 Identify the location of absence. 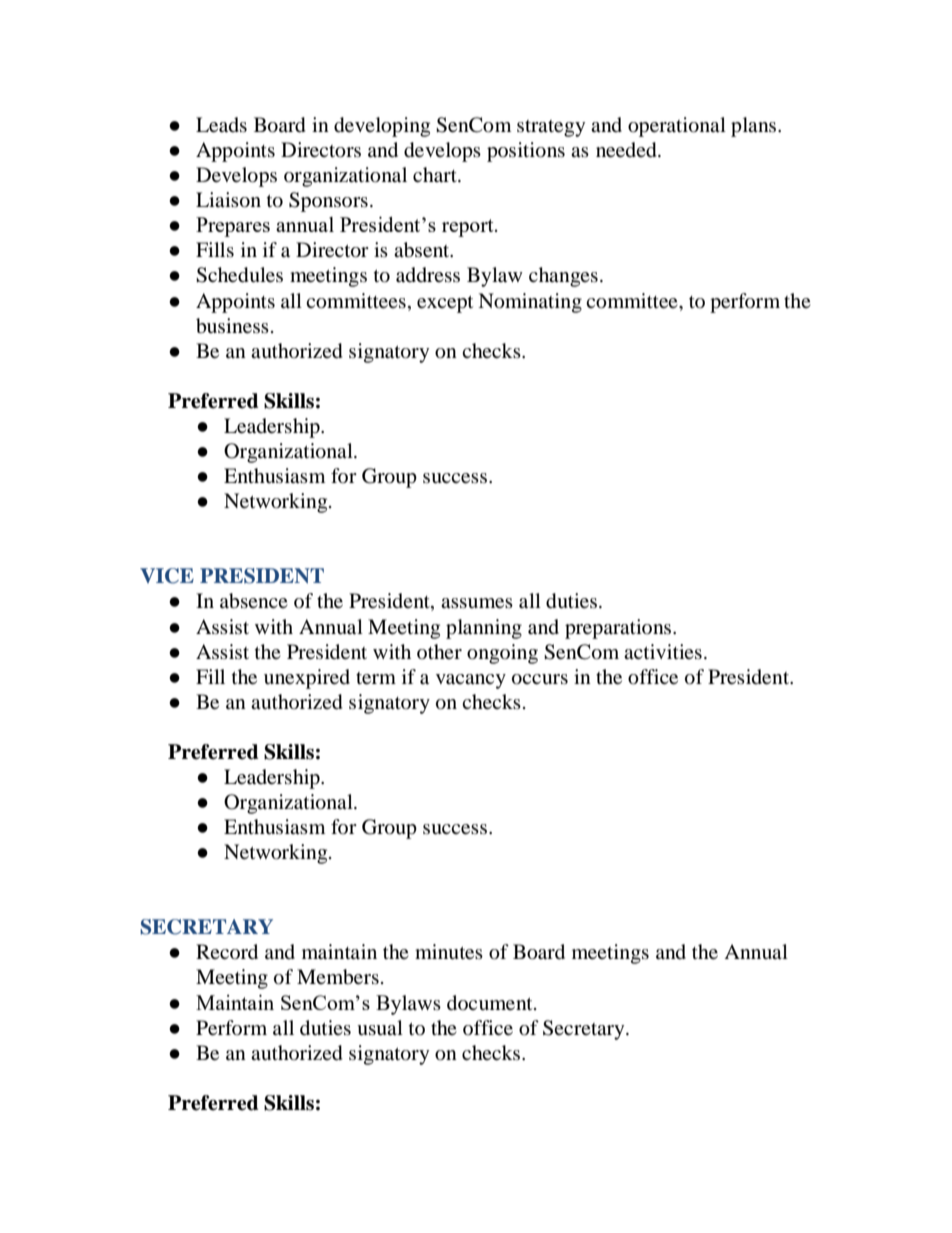
(254, 601).
